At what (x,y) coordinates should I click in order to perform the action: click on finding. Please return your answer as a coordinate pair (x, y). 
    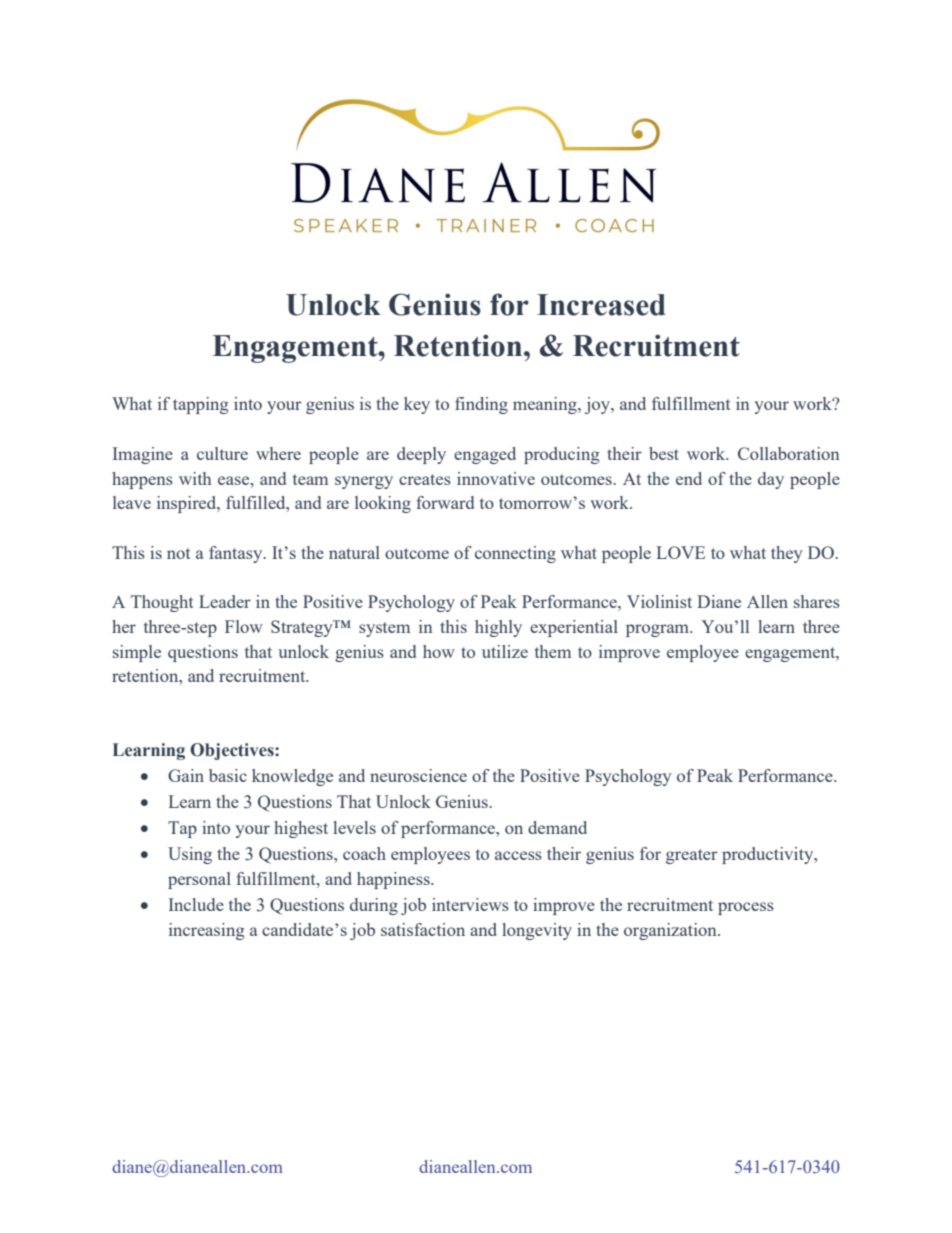
    Looking at the image, I should click on (481, 405).
